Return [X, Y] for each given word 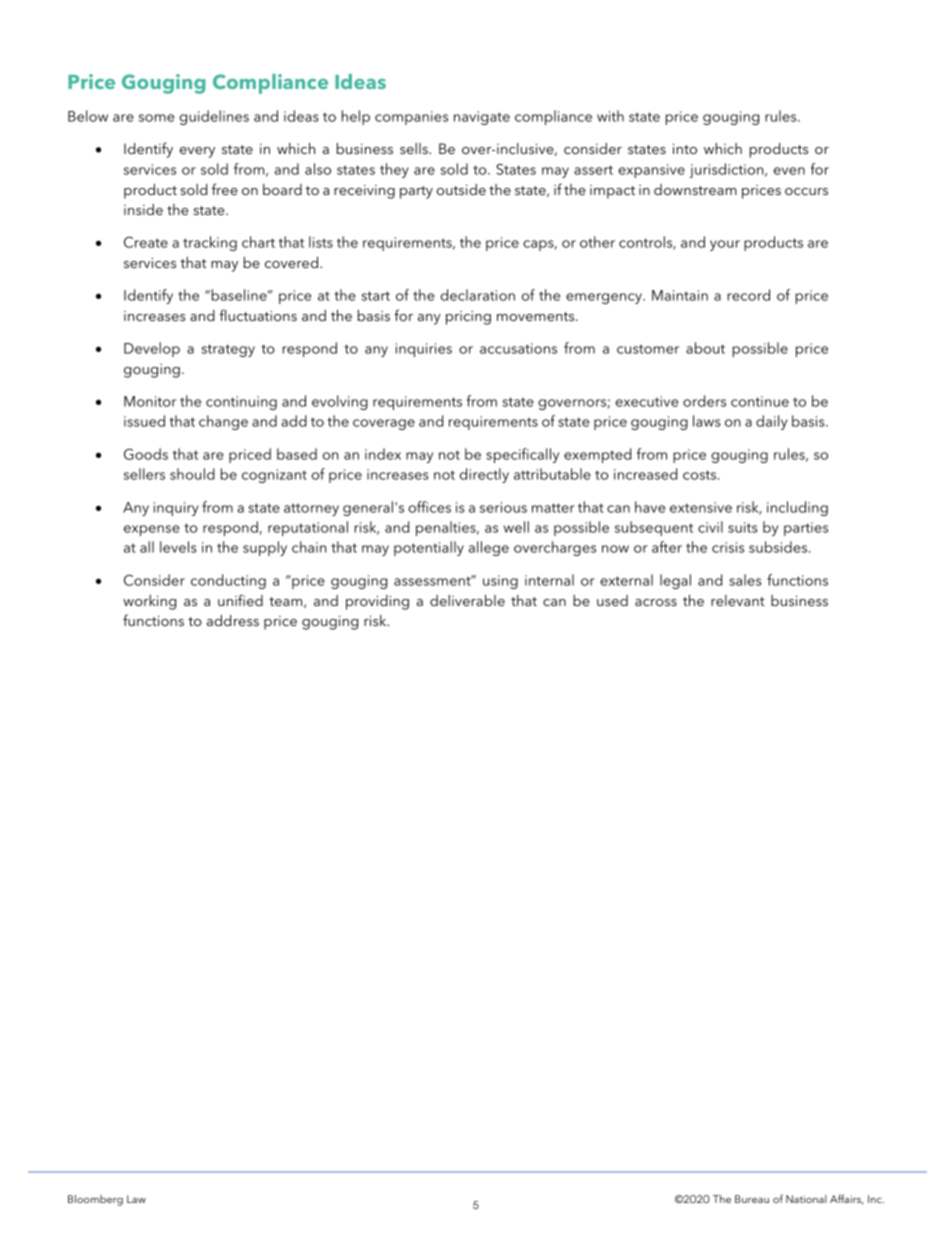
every [197, 152]
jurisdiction [728, 170]
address [233, 620]
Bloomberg [95, 1200]
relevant [738, 600]
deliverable [467, 600]
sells [415, 148]
